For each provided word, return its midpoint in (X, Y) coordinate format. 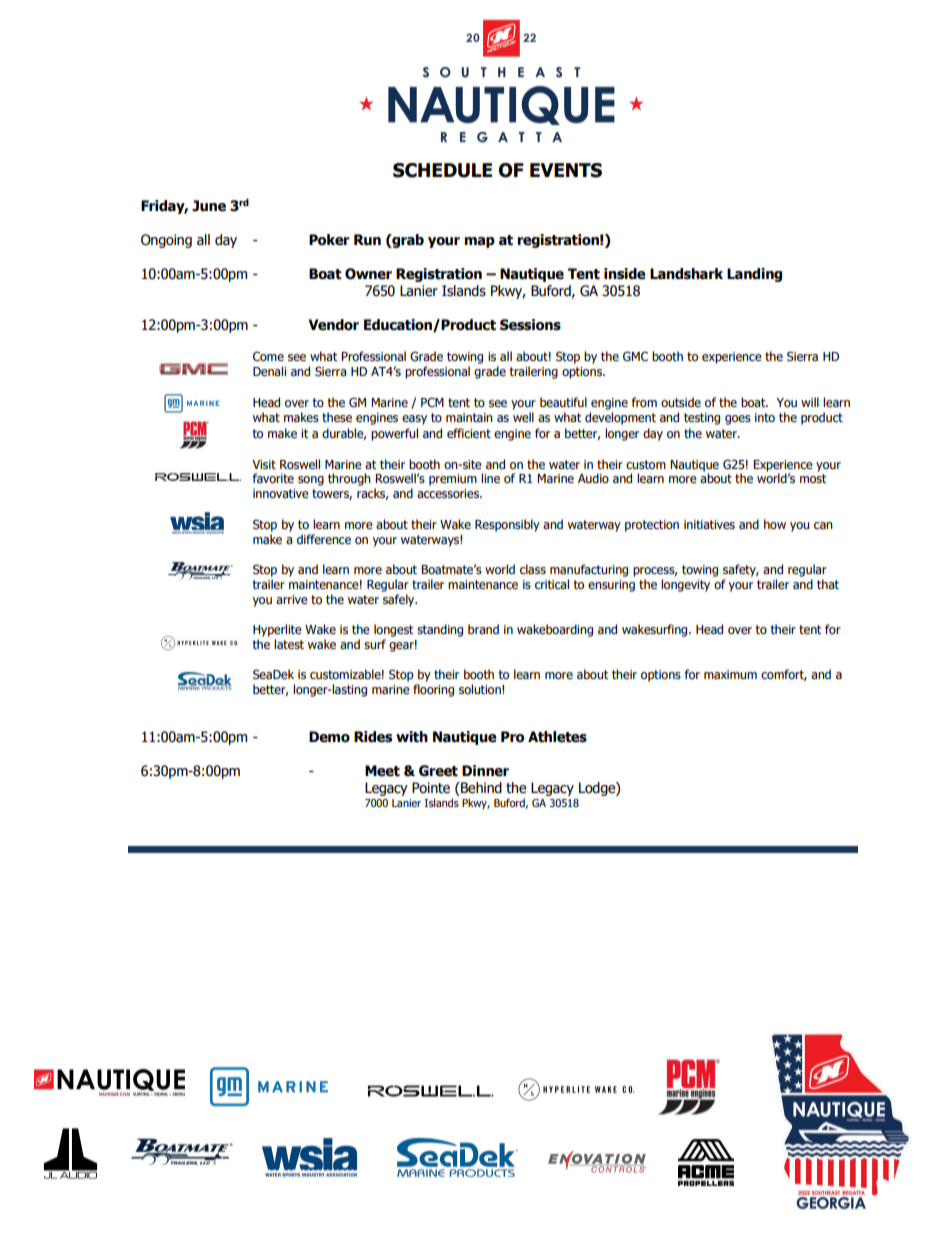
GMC (635, 356)
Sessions (530, 325)
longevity (685, 585)
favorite (273, 478)
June (209, 206)
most (813, 478)
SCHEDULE (442, 170)
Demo (329, 737)
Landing (754, 275)
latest (289, 644)
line (490, 478)
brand (483, 629)
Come (268, 356)
